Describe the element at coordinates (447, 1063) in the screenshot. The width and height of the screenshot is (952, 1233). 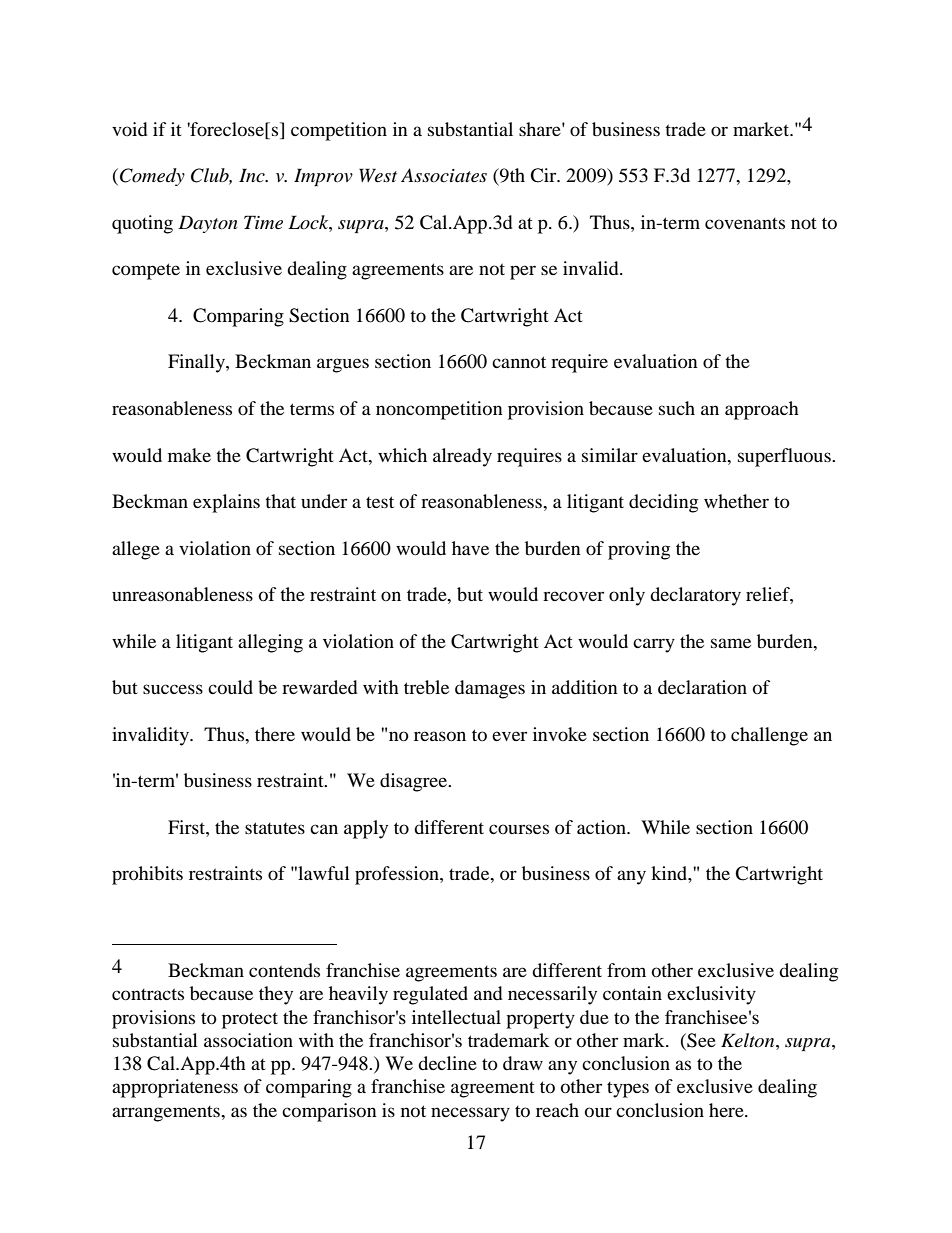
I see `decline` at that location.
